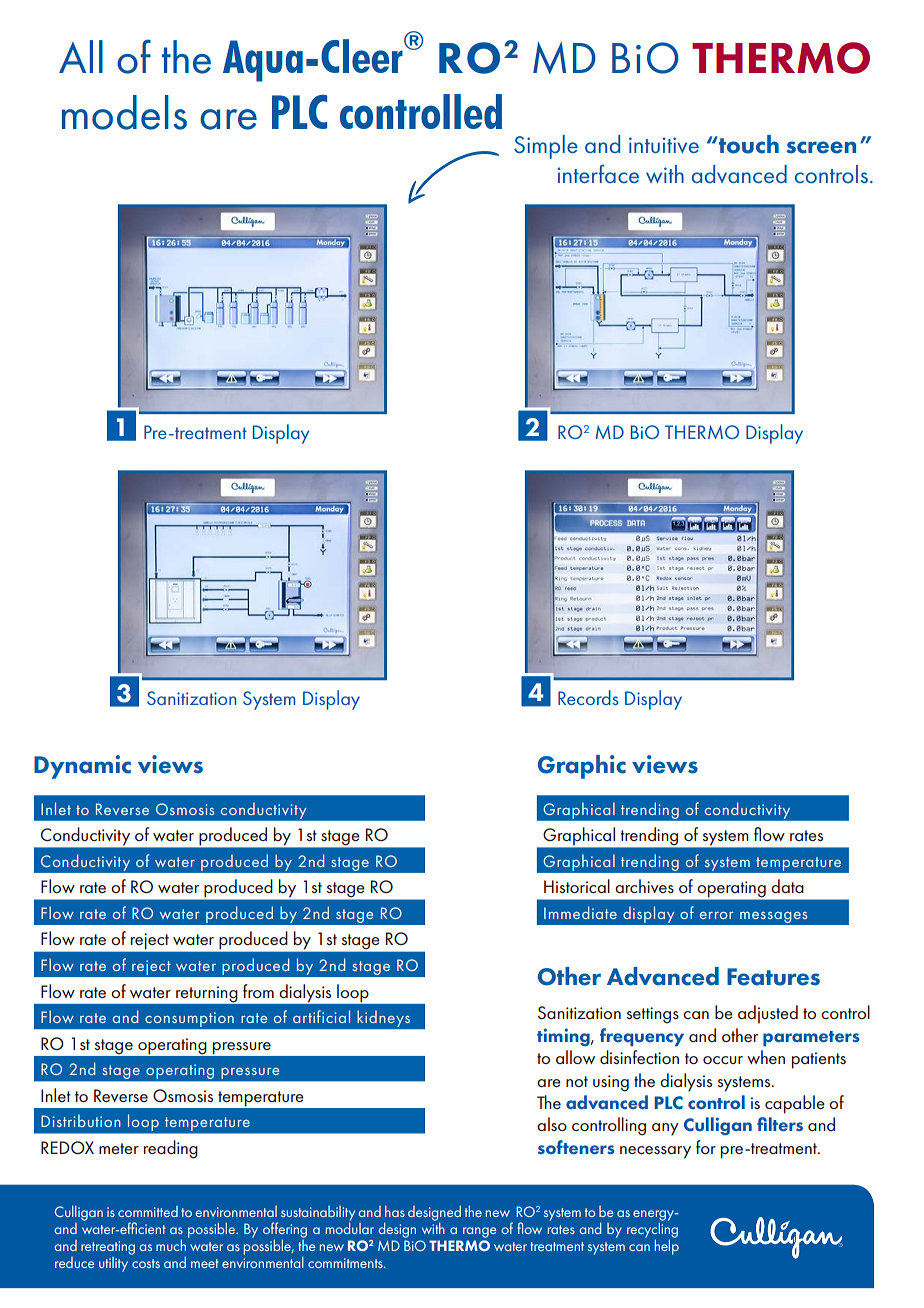  I want to click on Simple, so click(546, 147).
